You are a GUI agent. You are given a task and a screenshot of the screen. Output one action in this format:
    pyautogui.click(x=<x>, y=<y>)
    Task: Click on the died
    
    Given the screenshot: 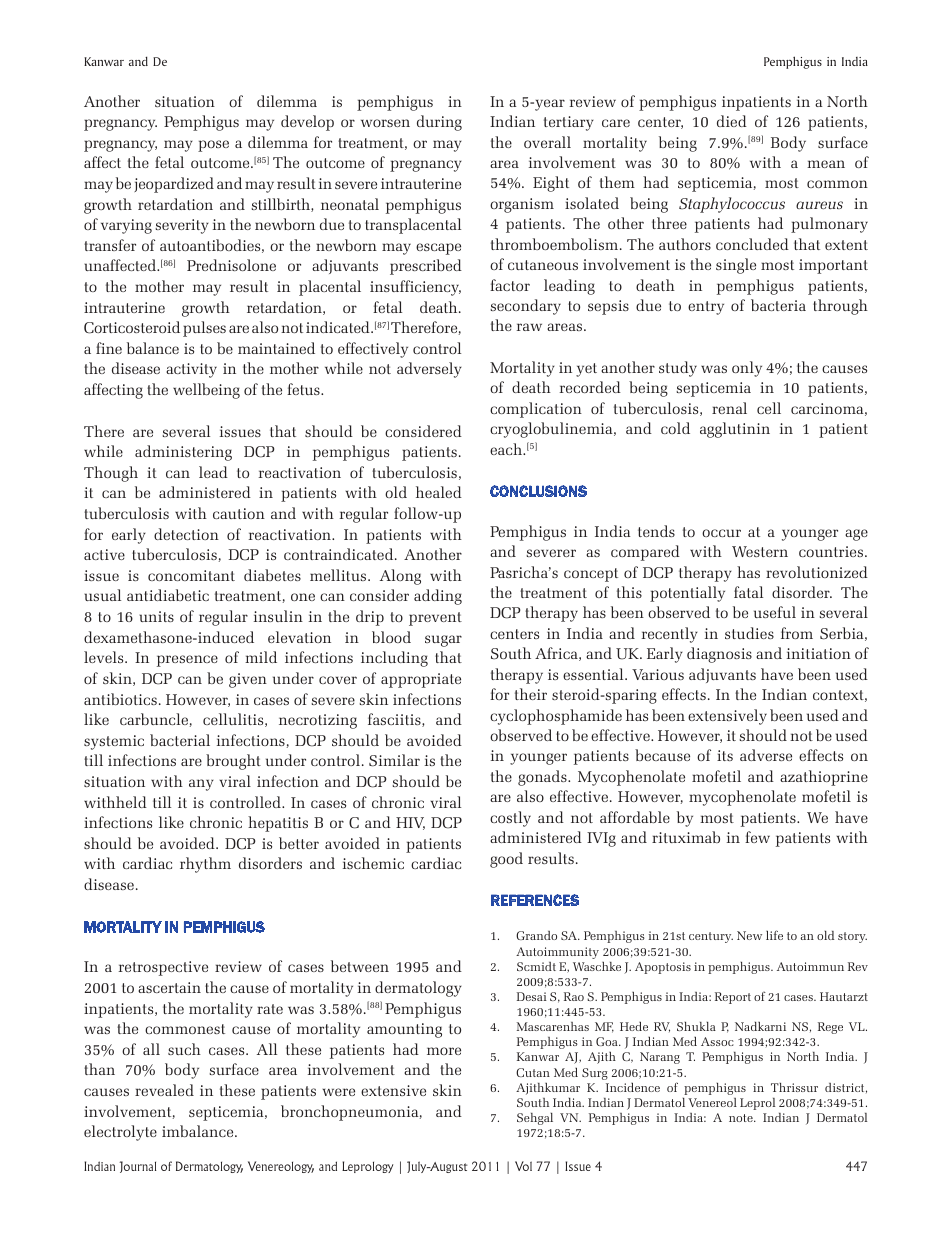 What is the action you would take?
    pyautogui.click(x=732, y=121)
